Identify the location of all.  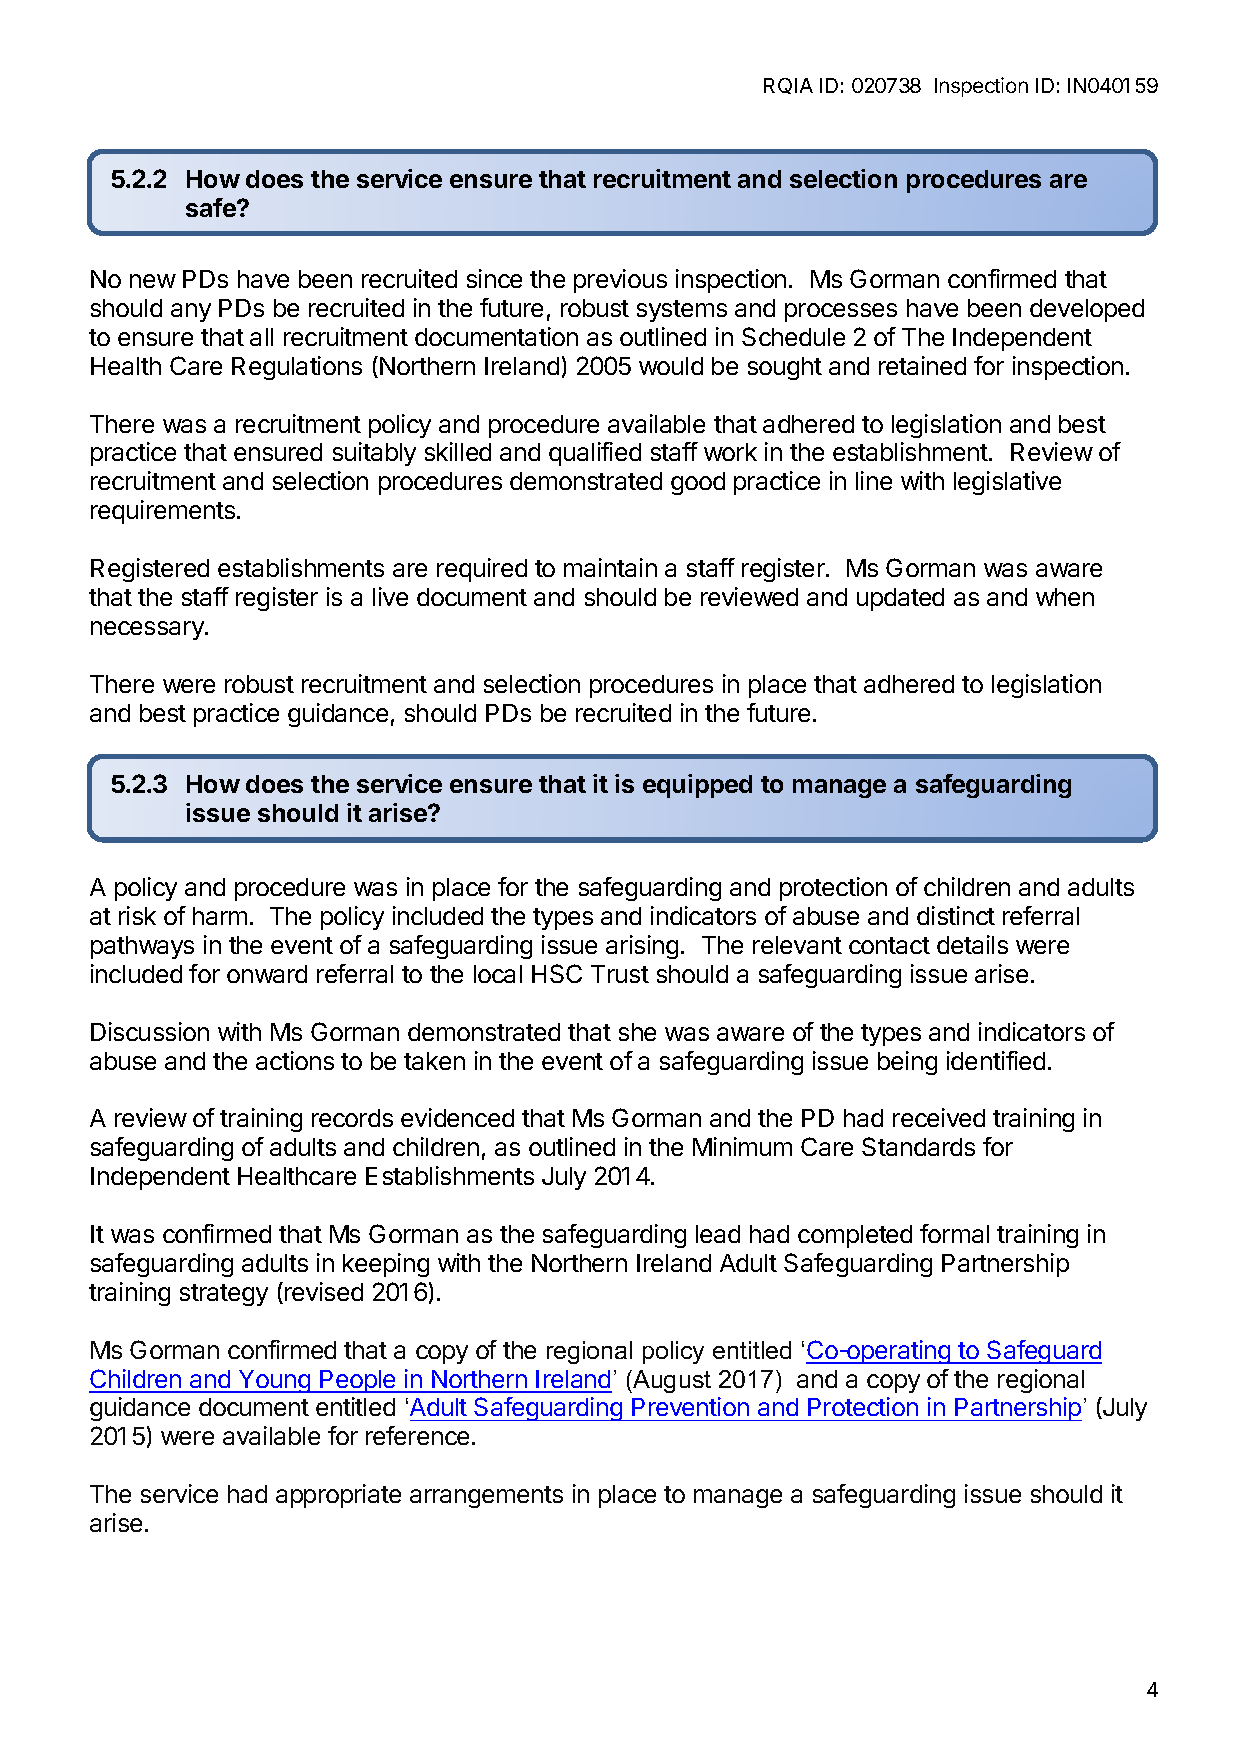
(261, 337).
